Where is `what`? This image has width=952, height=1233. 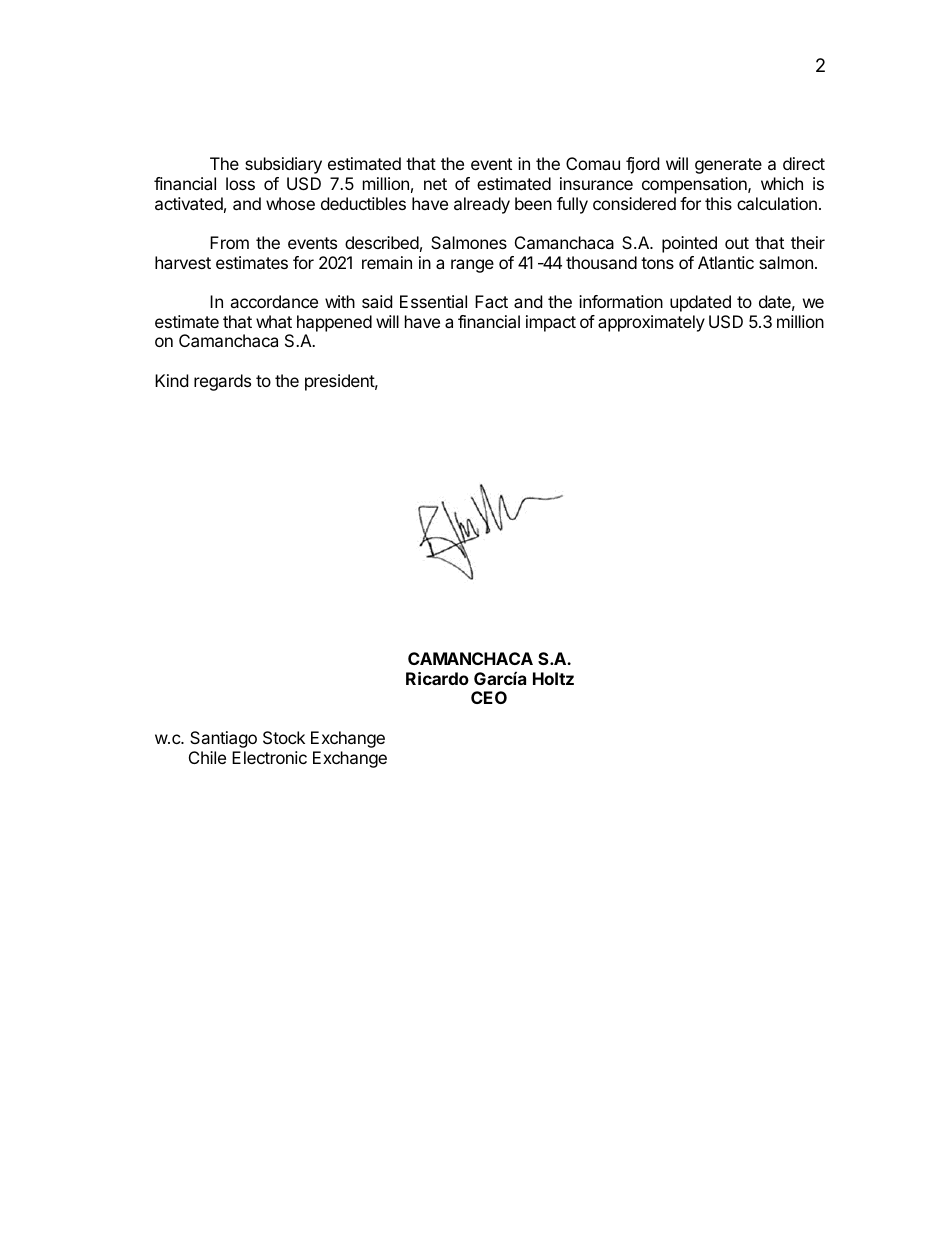
what is located at coordinates (274, 321).
